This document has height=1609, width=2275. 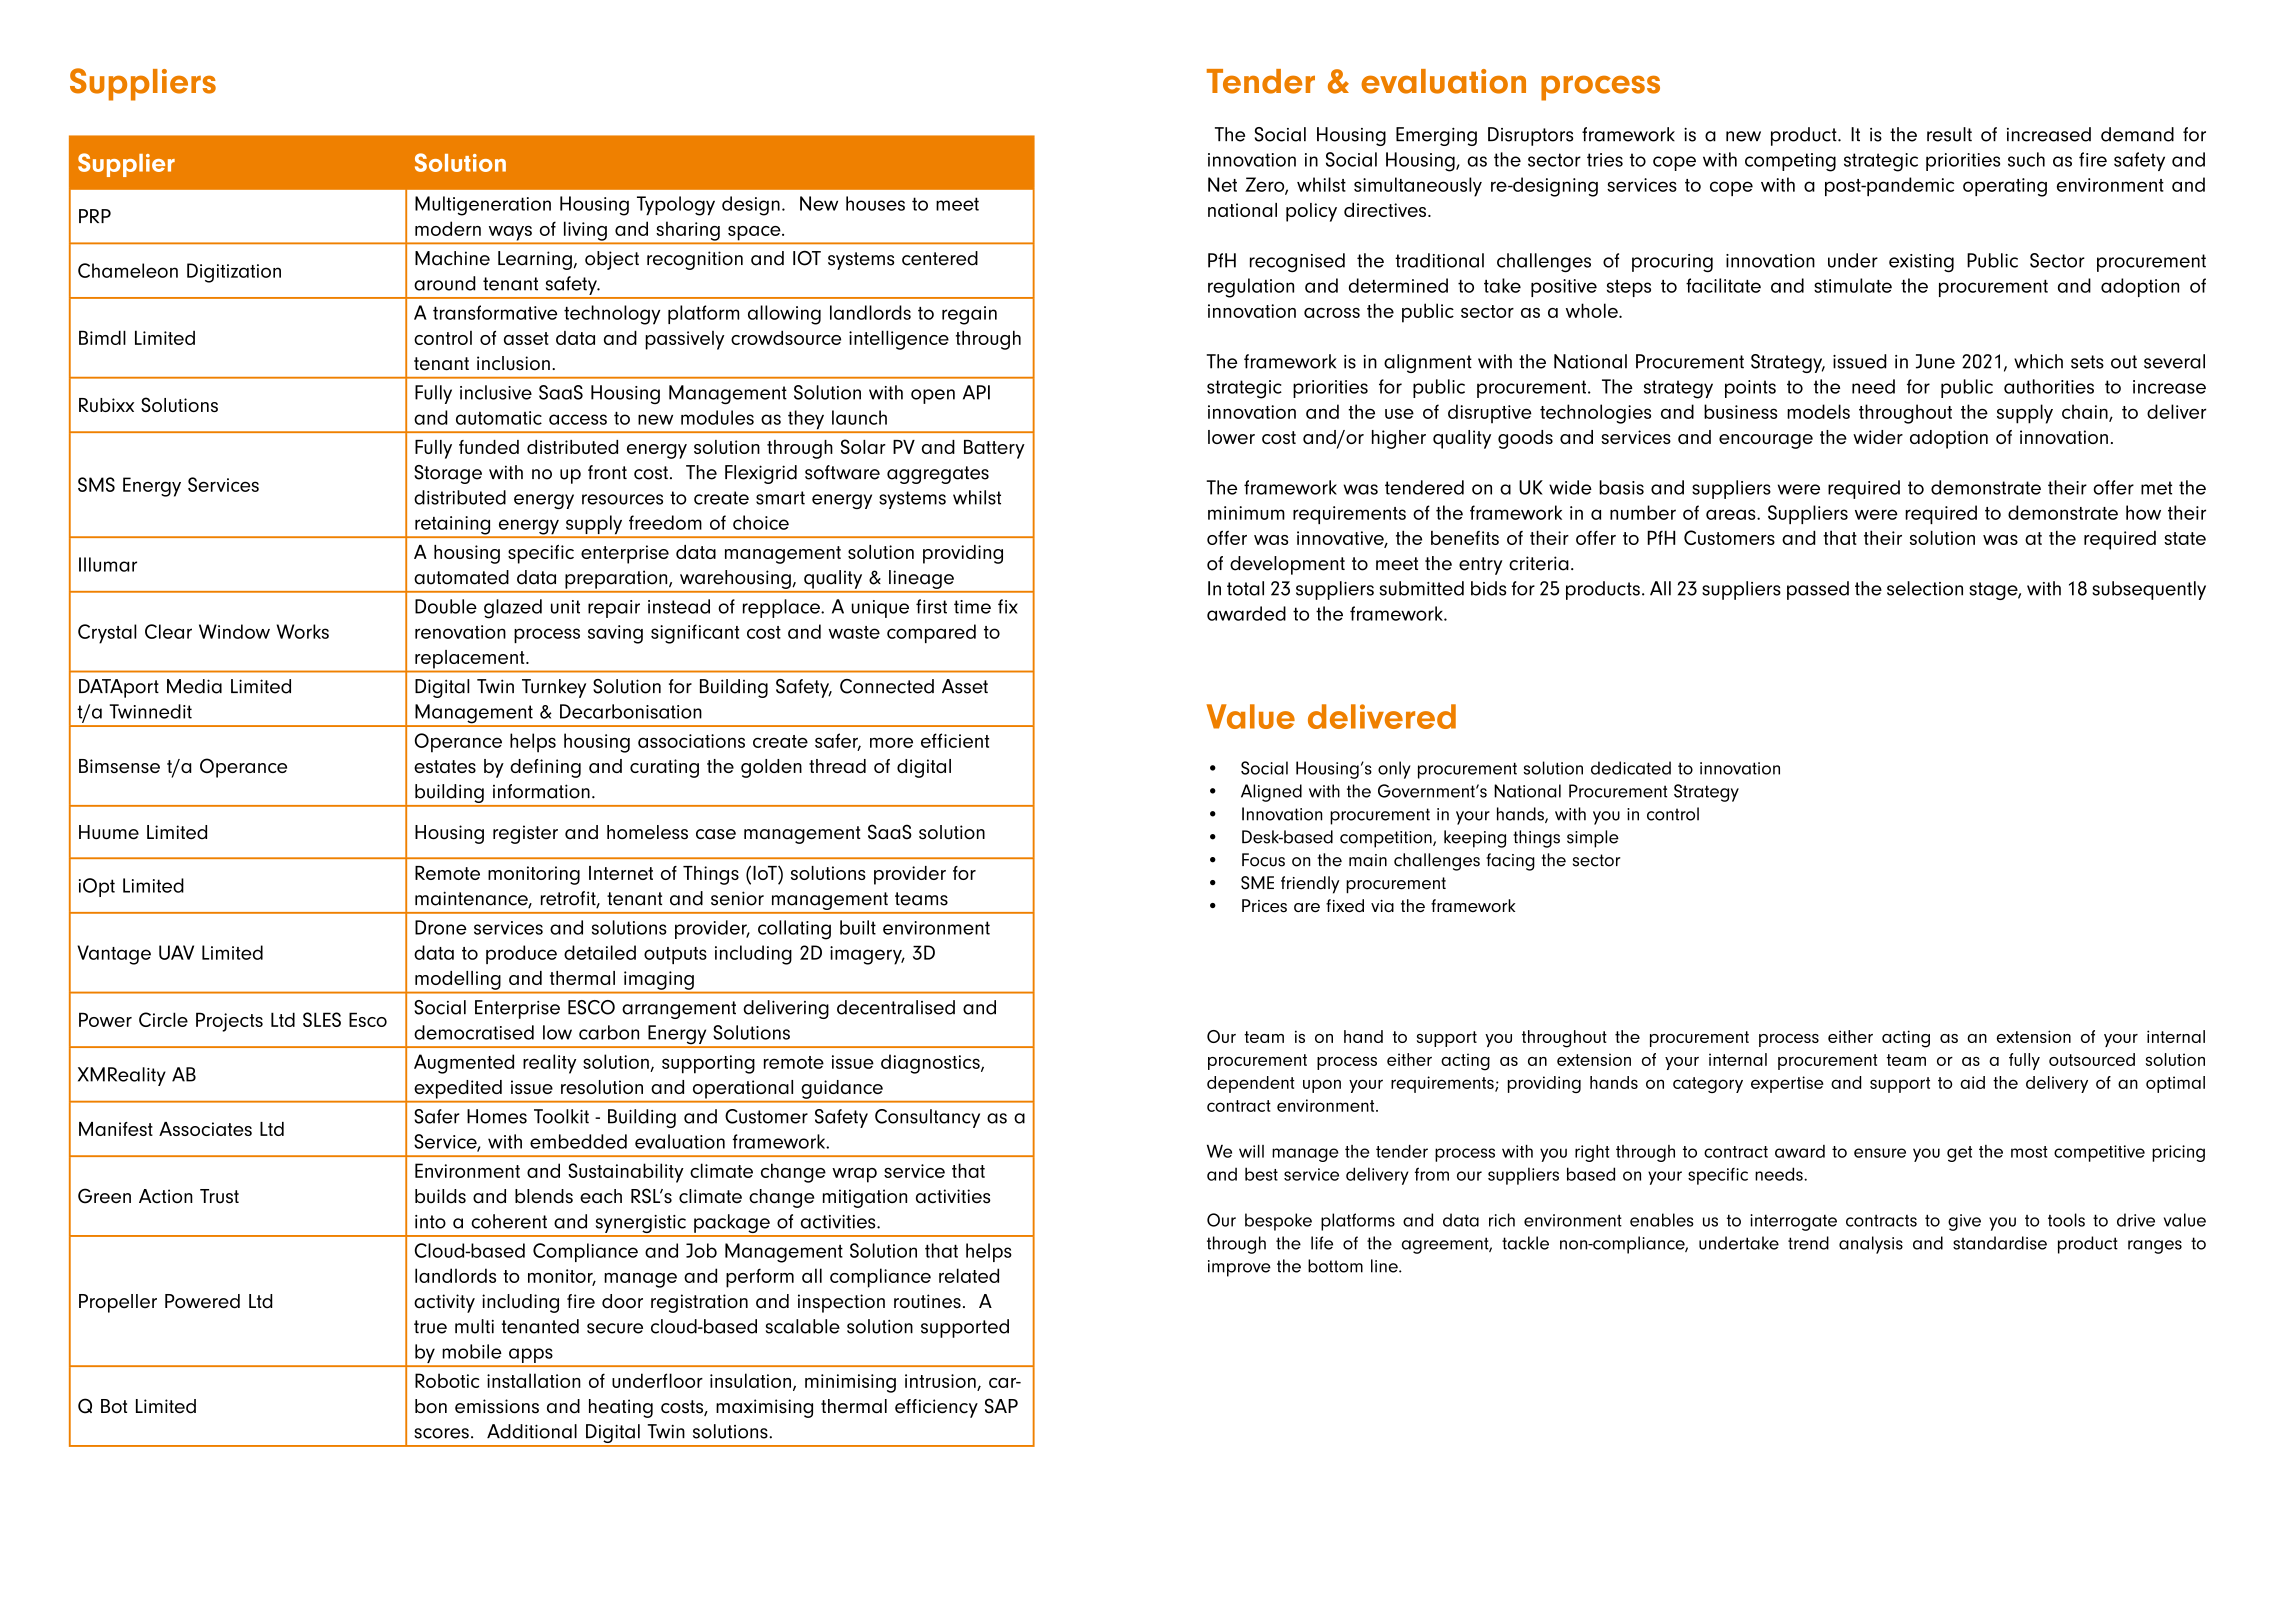 I want to click on dependent, so click(x=1251, y=1084).
